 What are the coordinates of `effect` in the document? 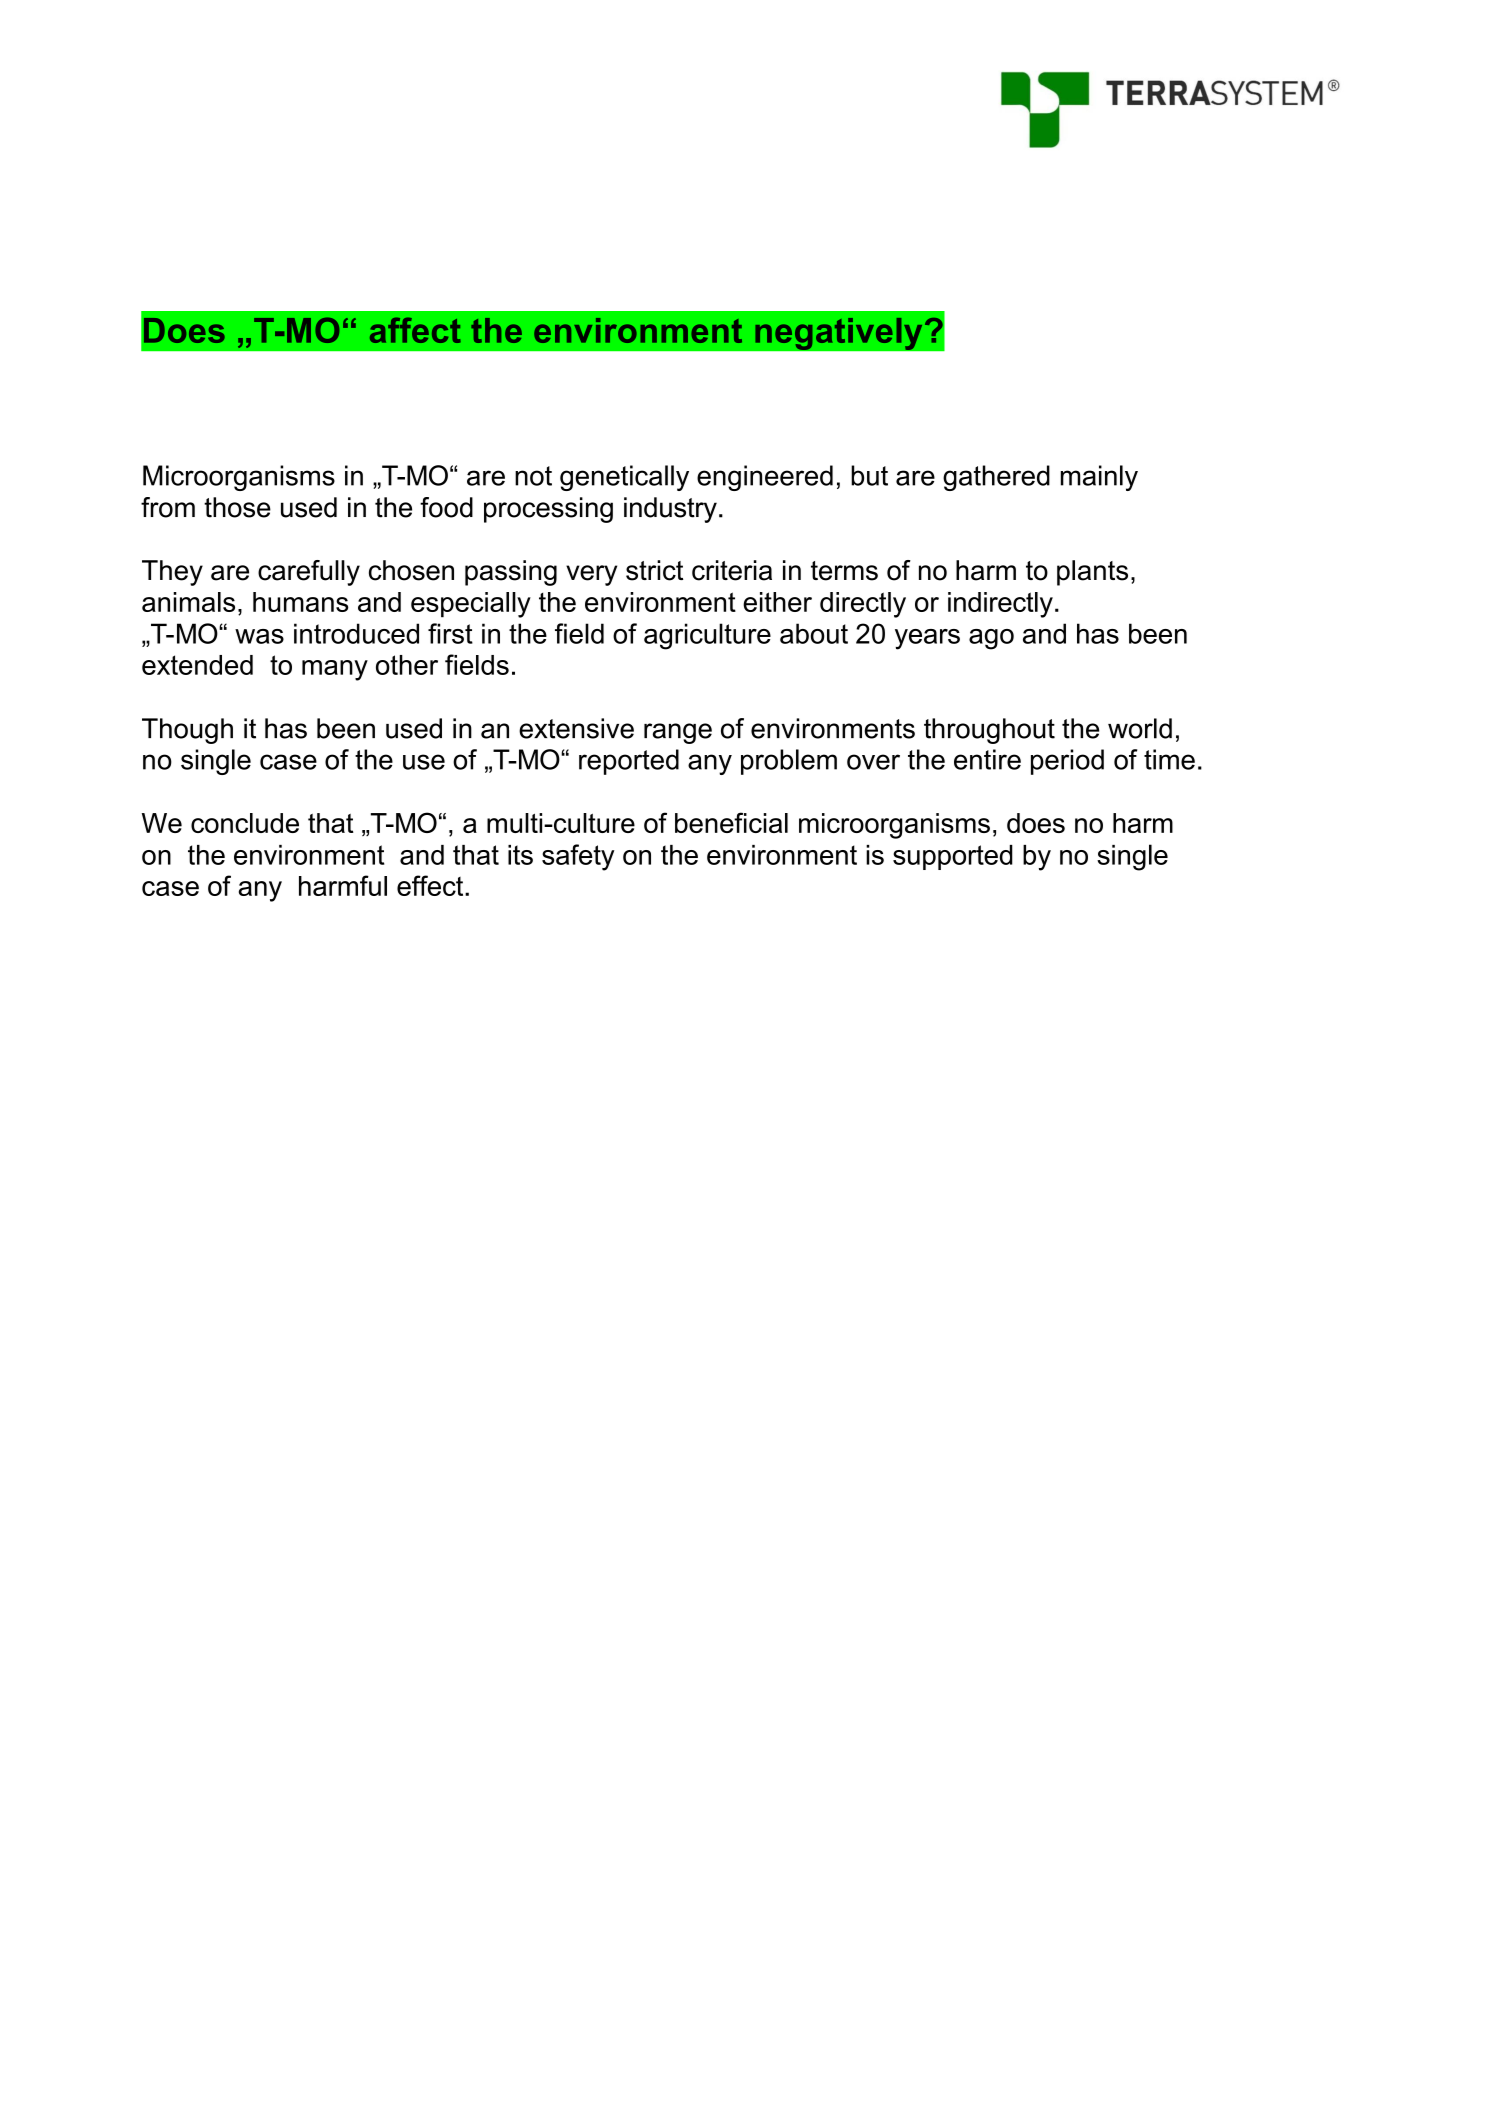 It's located at (431, 885).
